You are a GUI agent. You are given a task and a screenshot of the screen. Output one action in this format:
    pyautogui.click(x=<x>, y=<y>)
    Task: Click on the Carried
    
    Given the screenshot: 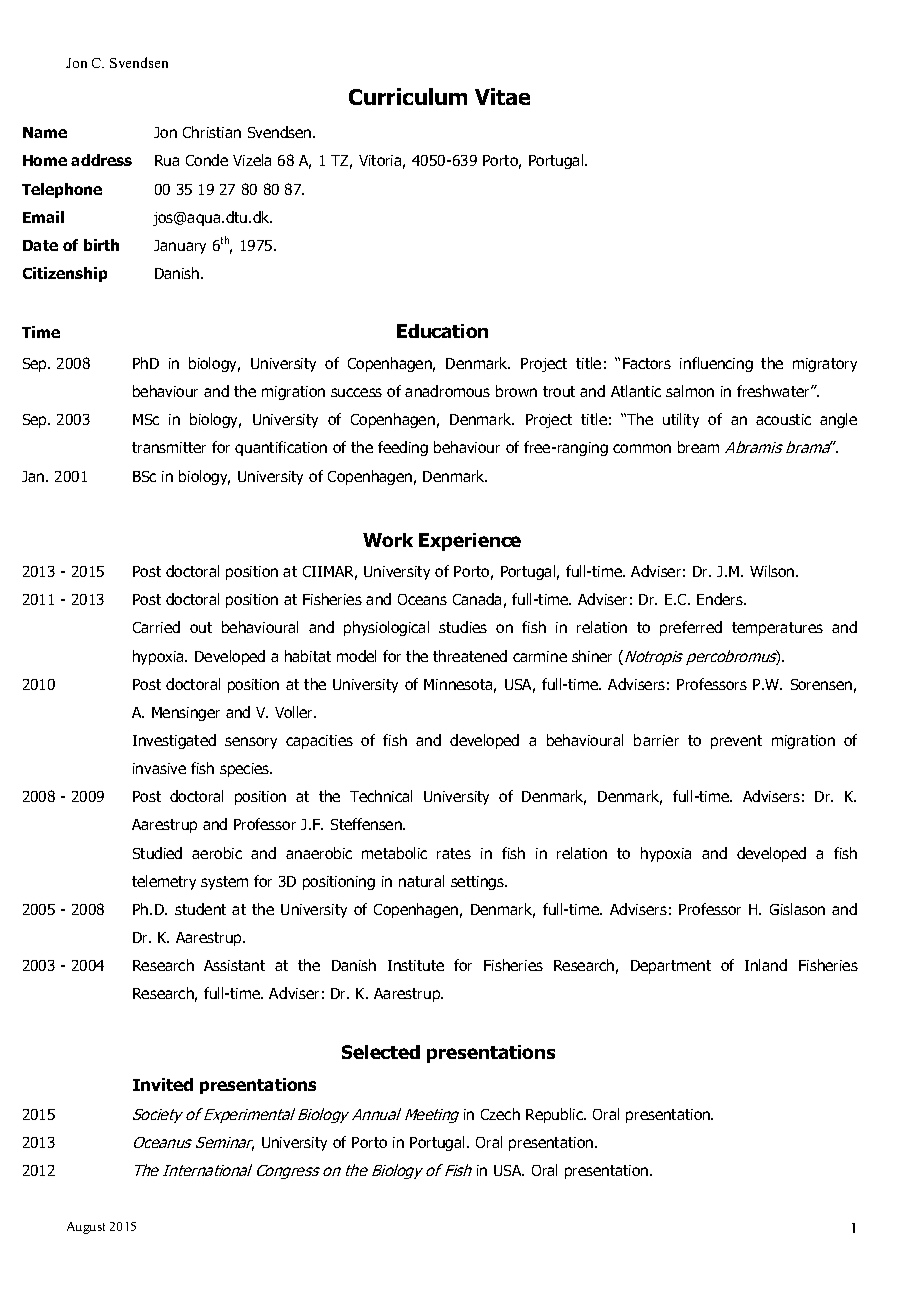 What is the action you would take?
    pyautogui.click(x=156, y=627)
